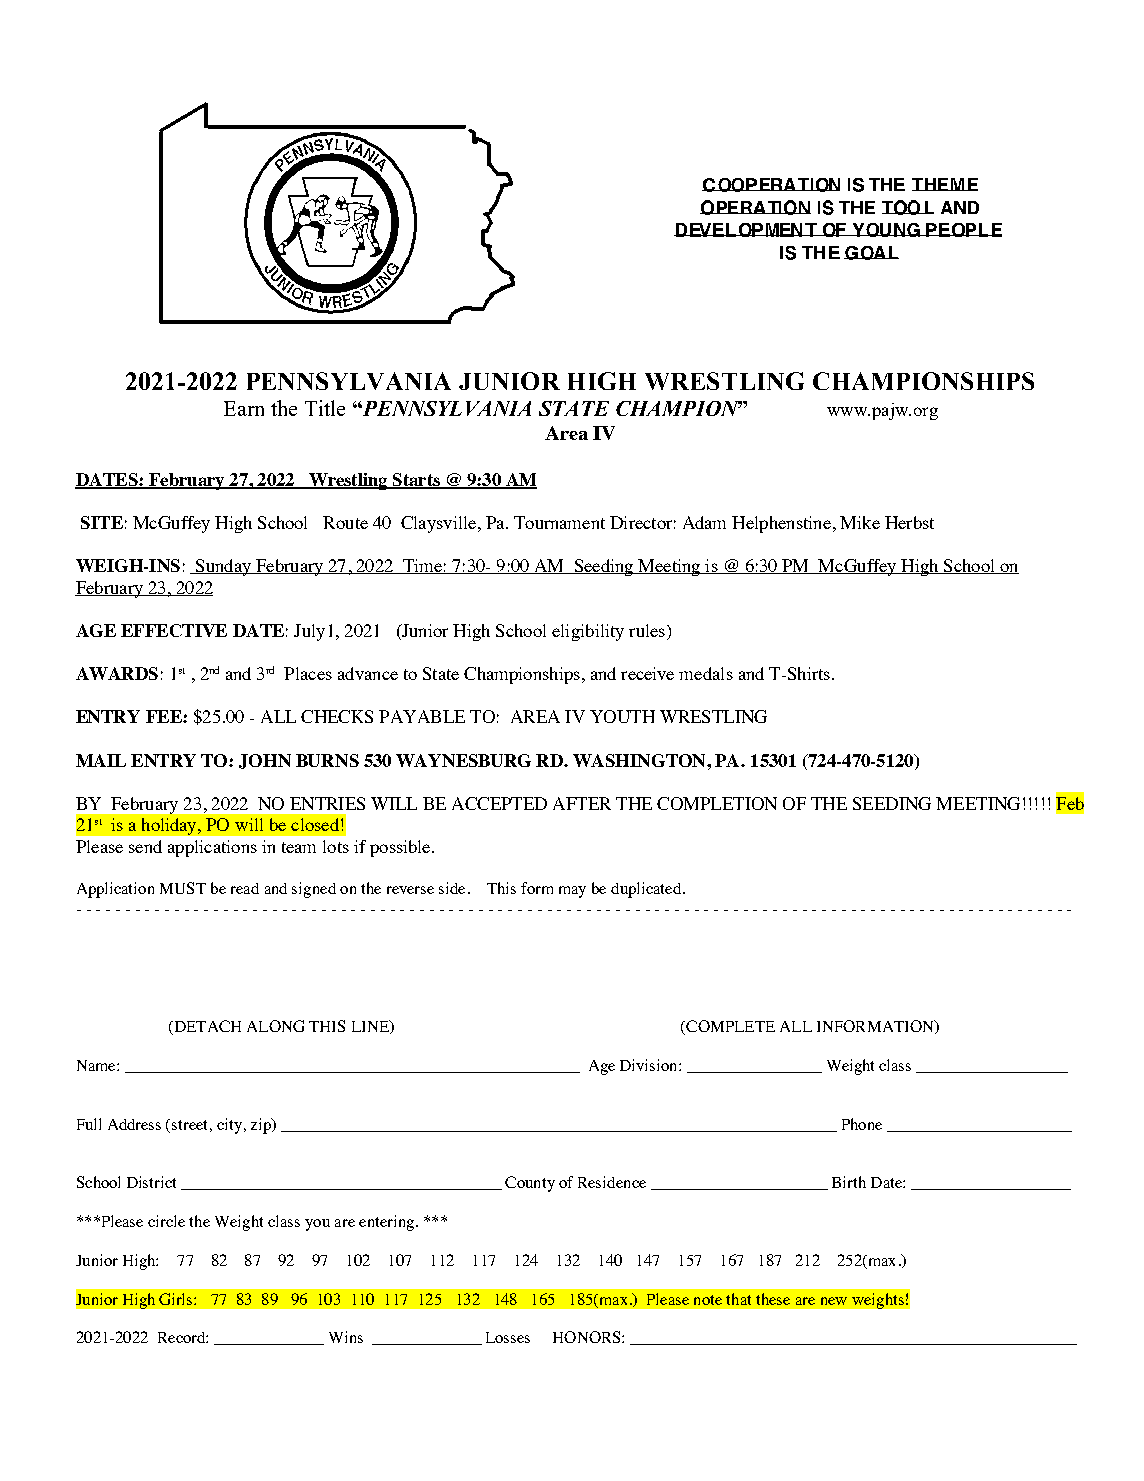 This image has height=1481, width=1144. What do you see at coordinates (206, 1027) in the image?
I see `DETACH` at bounding box center [206, 1027].
